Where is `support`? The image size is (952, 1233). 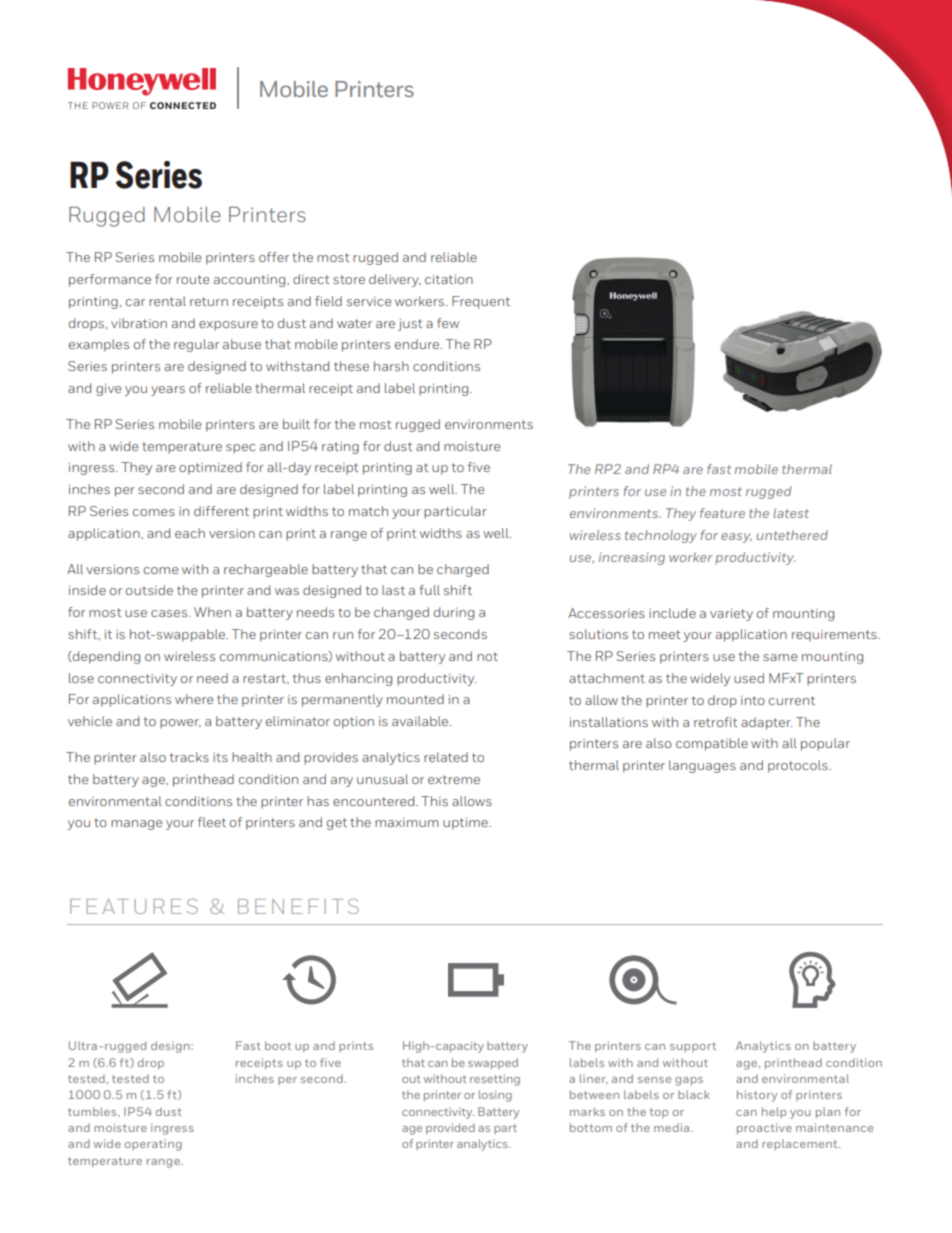
support is located at coordinates (693, 1047).
